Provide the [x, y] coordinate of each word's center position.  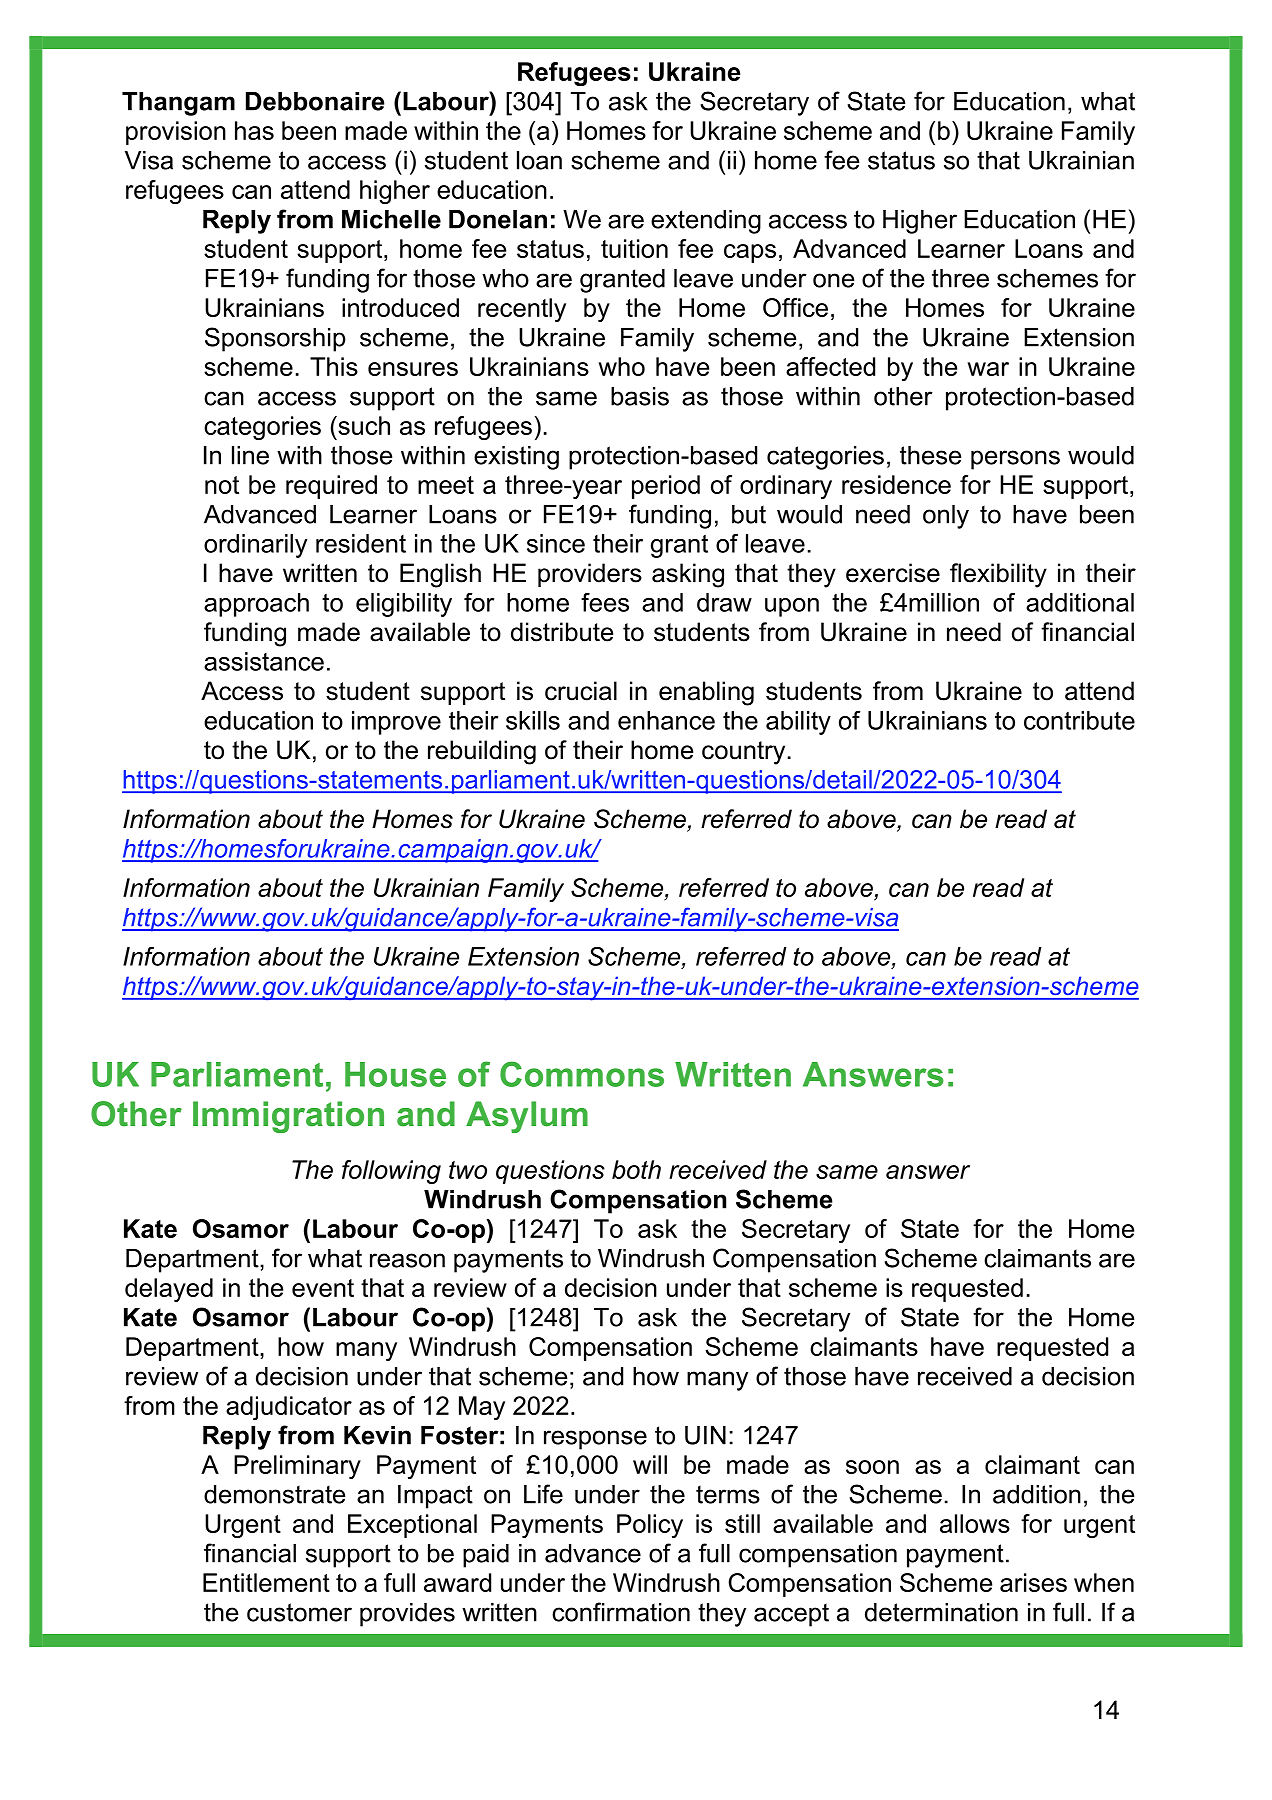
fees [605, 602]
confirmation [621, 1612]
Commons [582, 1074]
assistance [264, 661]
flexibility [998, 575]
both [636, 1169]
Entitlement [266, 1582]
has [254, 130]
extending [706, 222]
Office [795, 307]
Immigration [288, 1117]
